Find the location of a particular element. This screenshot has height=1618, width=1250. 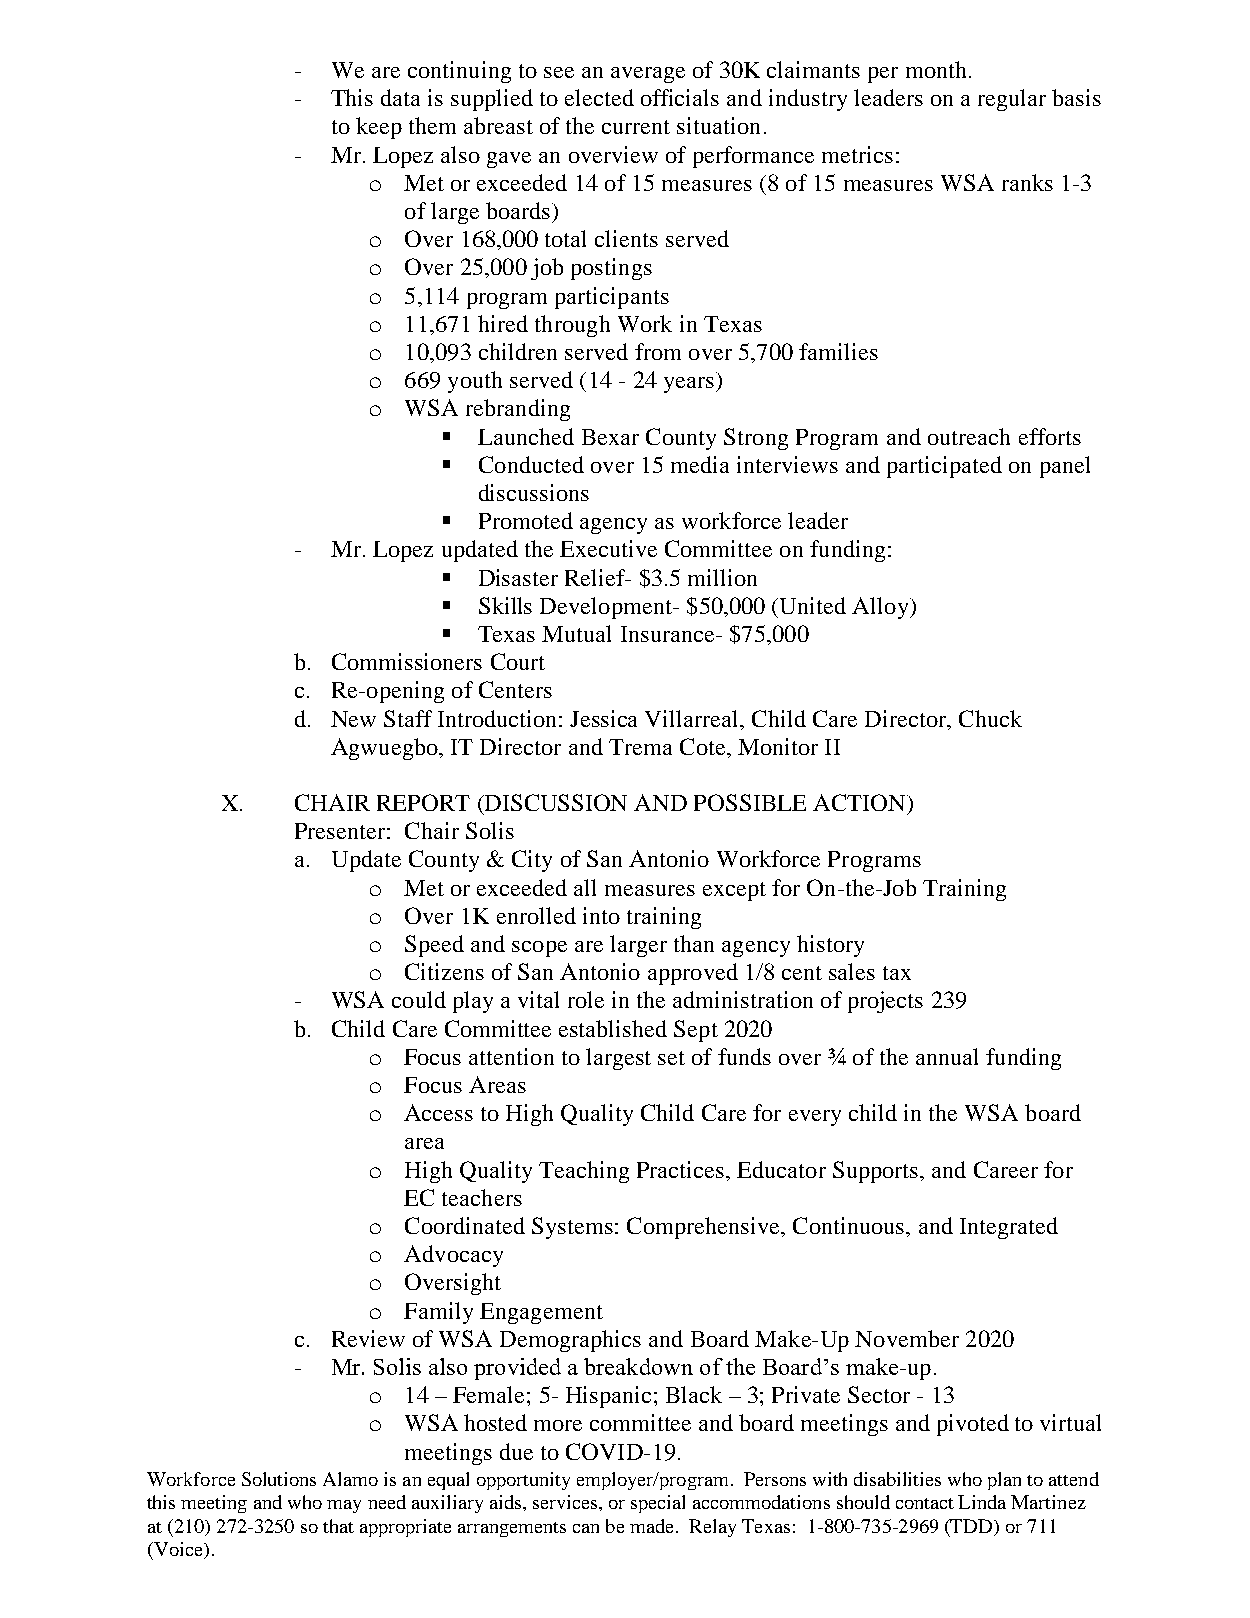

participated is located at coordinates (944, 467).
